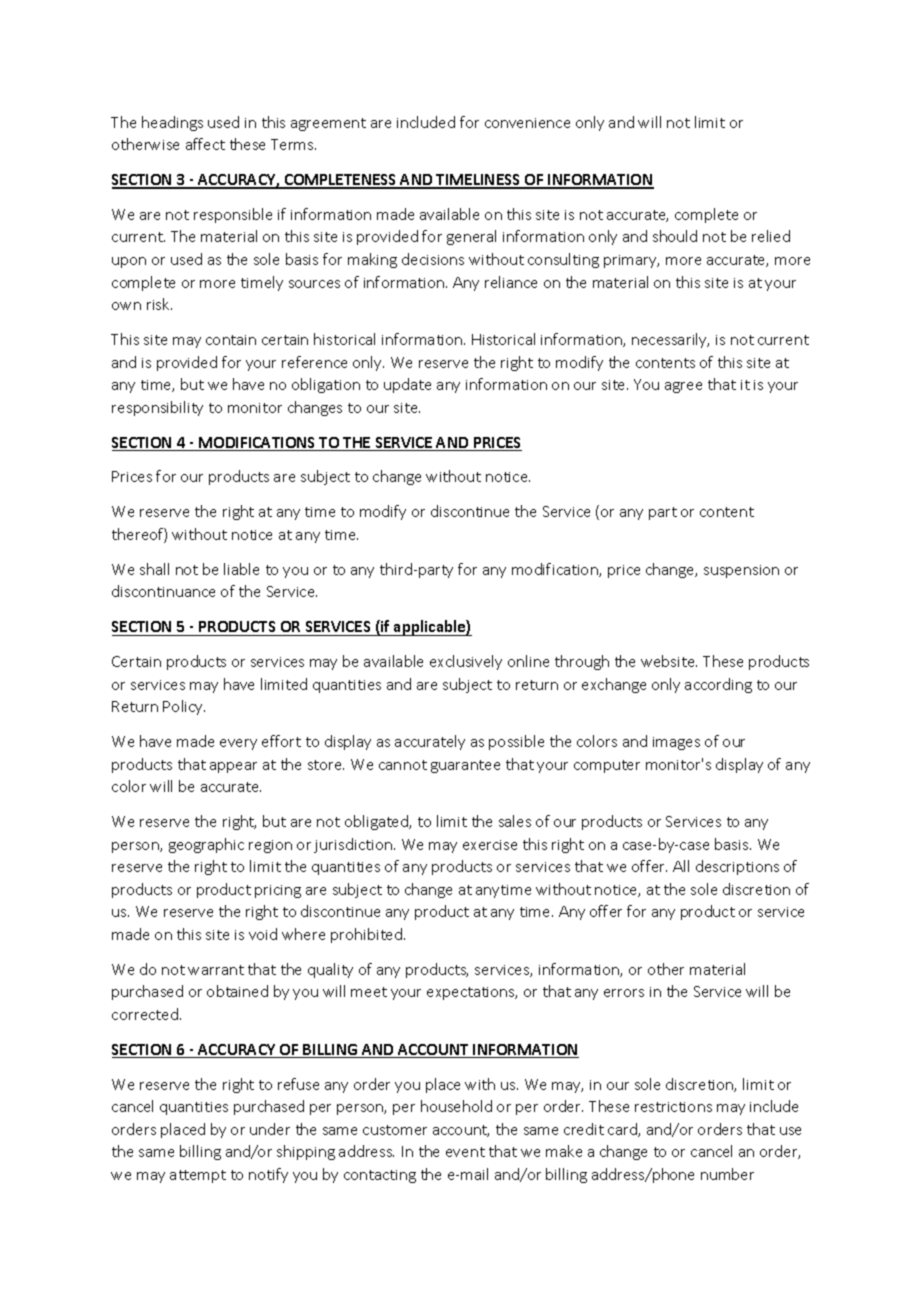 The width and height of the page is (924, 1308). Describe the element at coordinates (407, 385) in the page. I see `update` at that location.
